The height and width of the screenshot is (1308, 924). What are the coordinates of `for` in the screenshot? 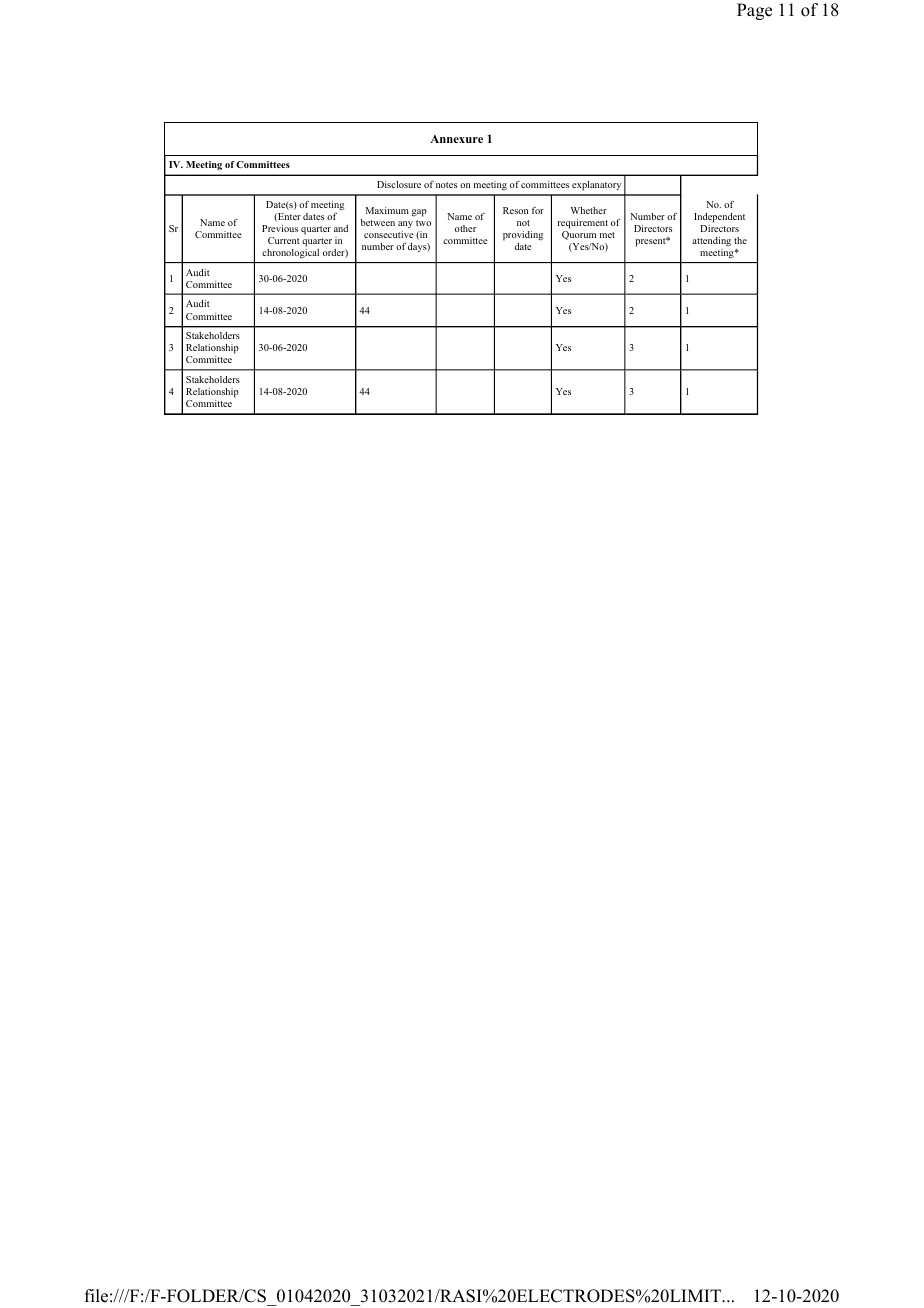 It's located at (538, 210).
